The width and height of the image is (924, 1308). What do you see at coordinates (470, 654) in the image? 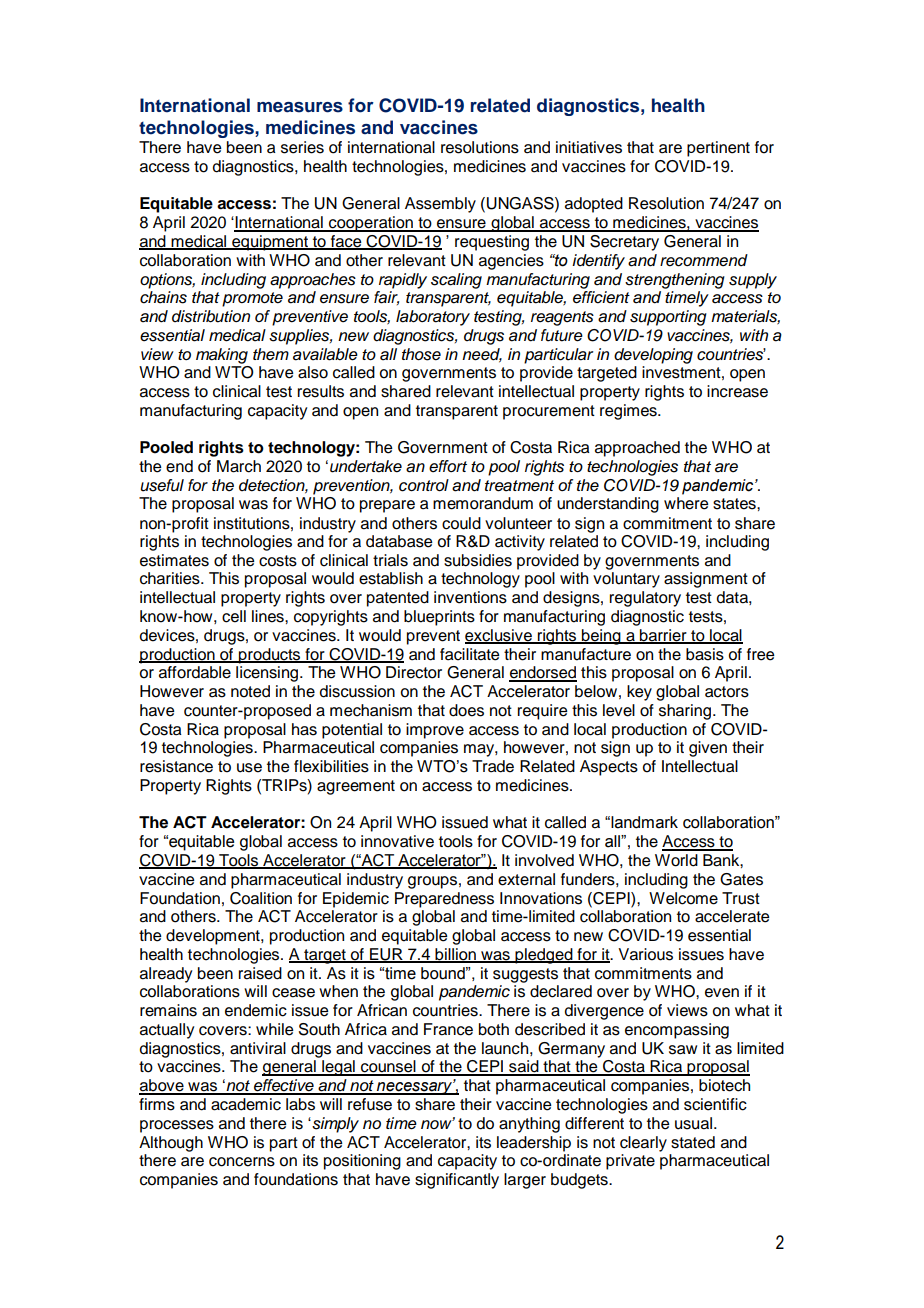
I see `facilitate` at bounding box center [470, 654].
